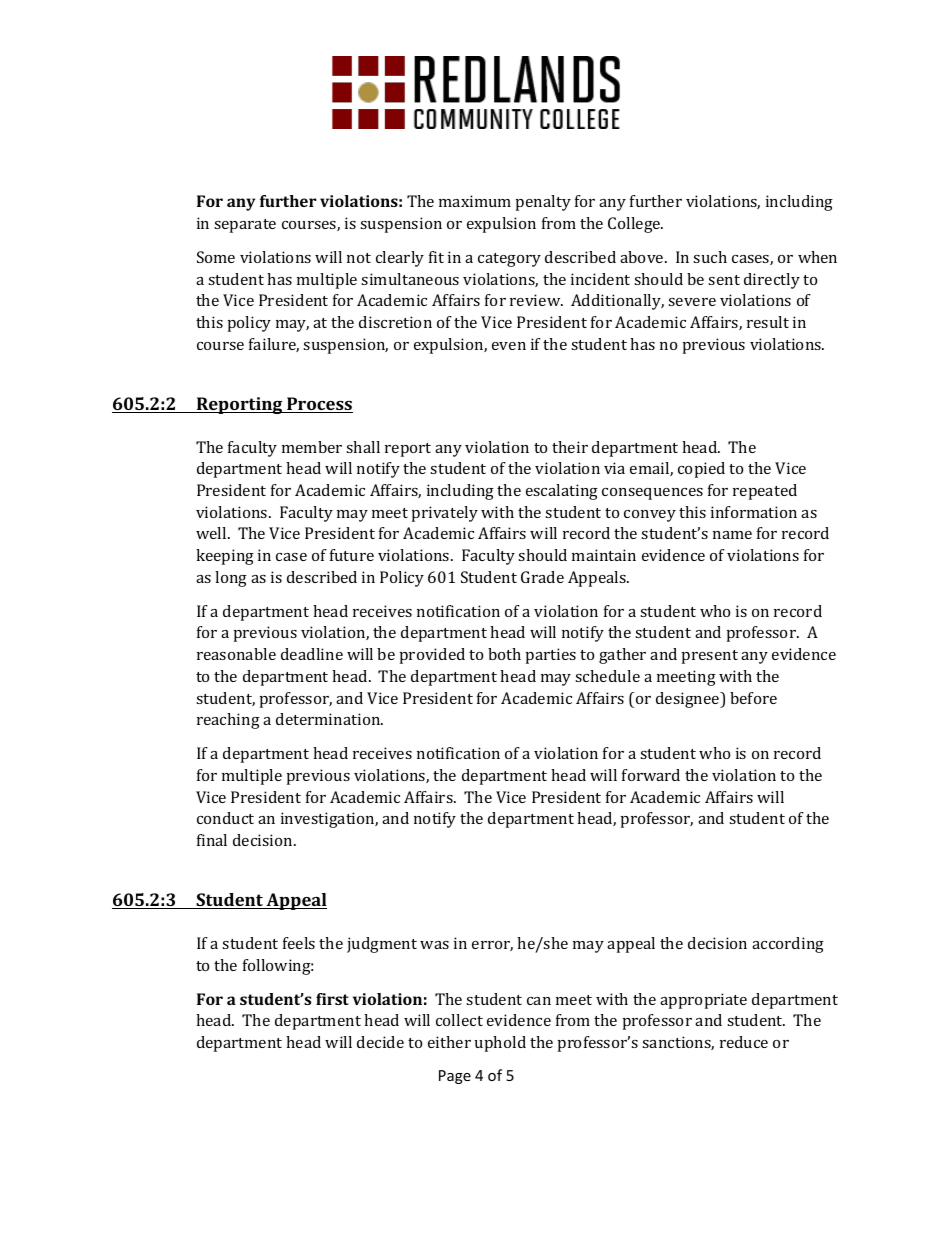 The height and width of the screenshot is (1233, 952). What do you see at coordinates (753, 698) in the screenshot?
I see `before` at bounding box center [753, 698].
